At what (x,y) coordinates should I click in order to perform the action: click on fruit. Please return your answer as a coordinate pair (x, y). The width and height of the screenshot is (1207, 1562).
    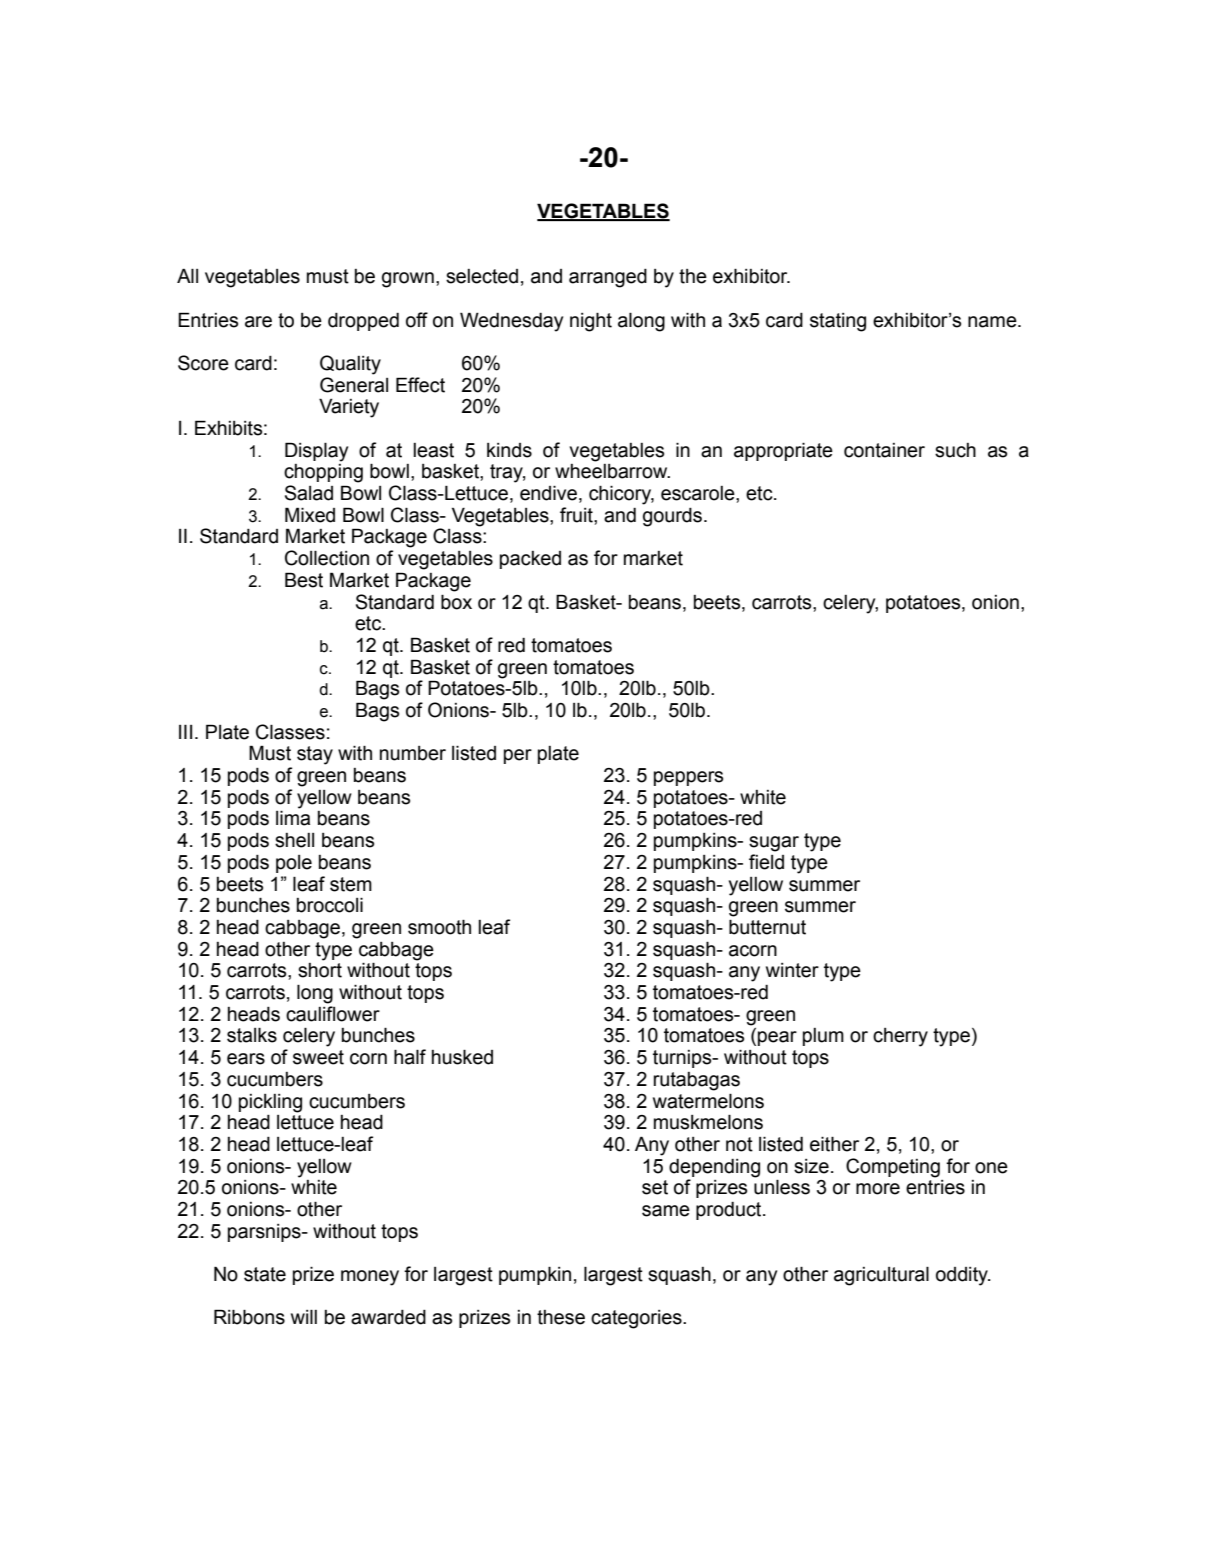
    Looking at the image, I should click on (577, 515).
